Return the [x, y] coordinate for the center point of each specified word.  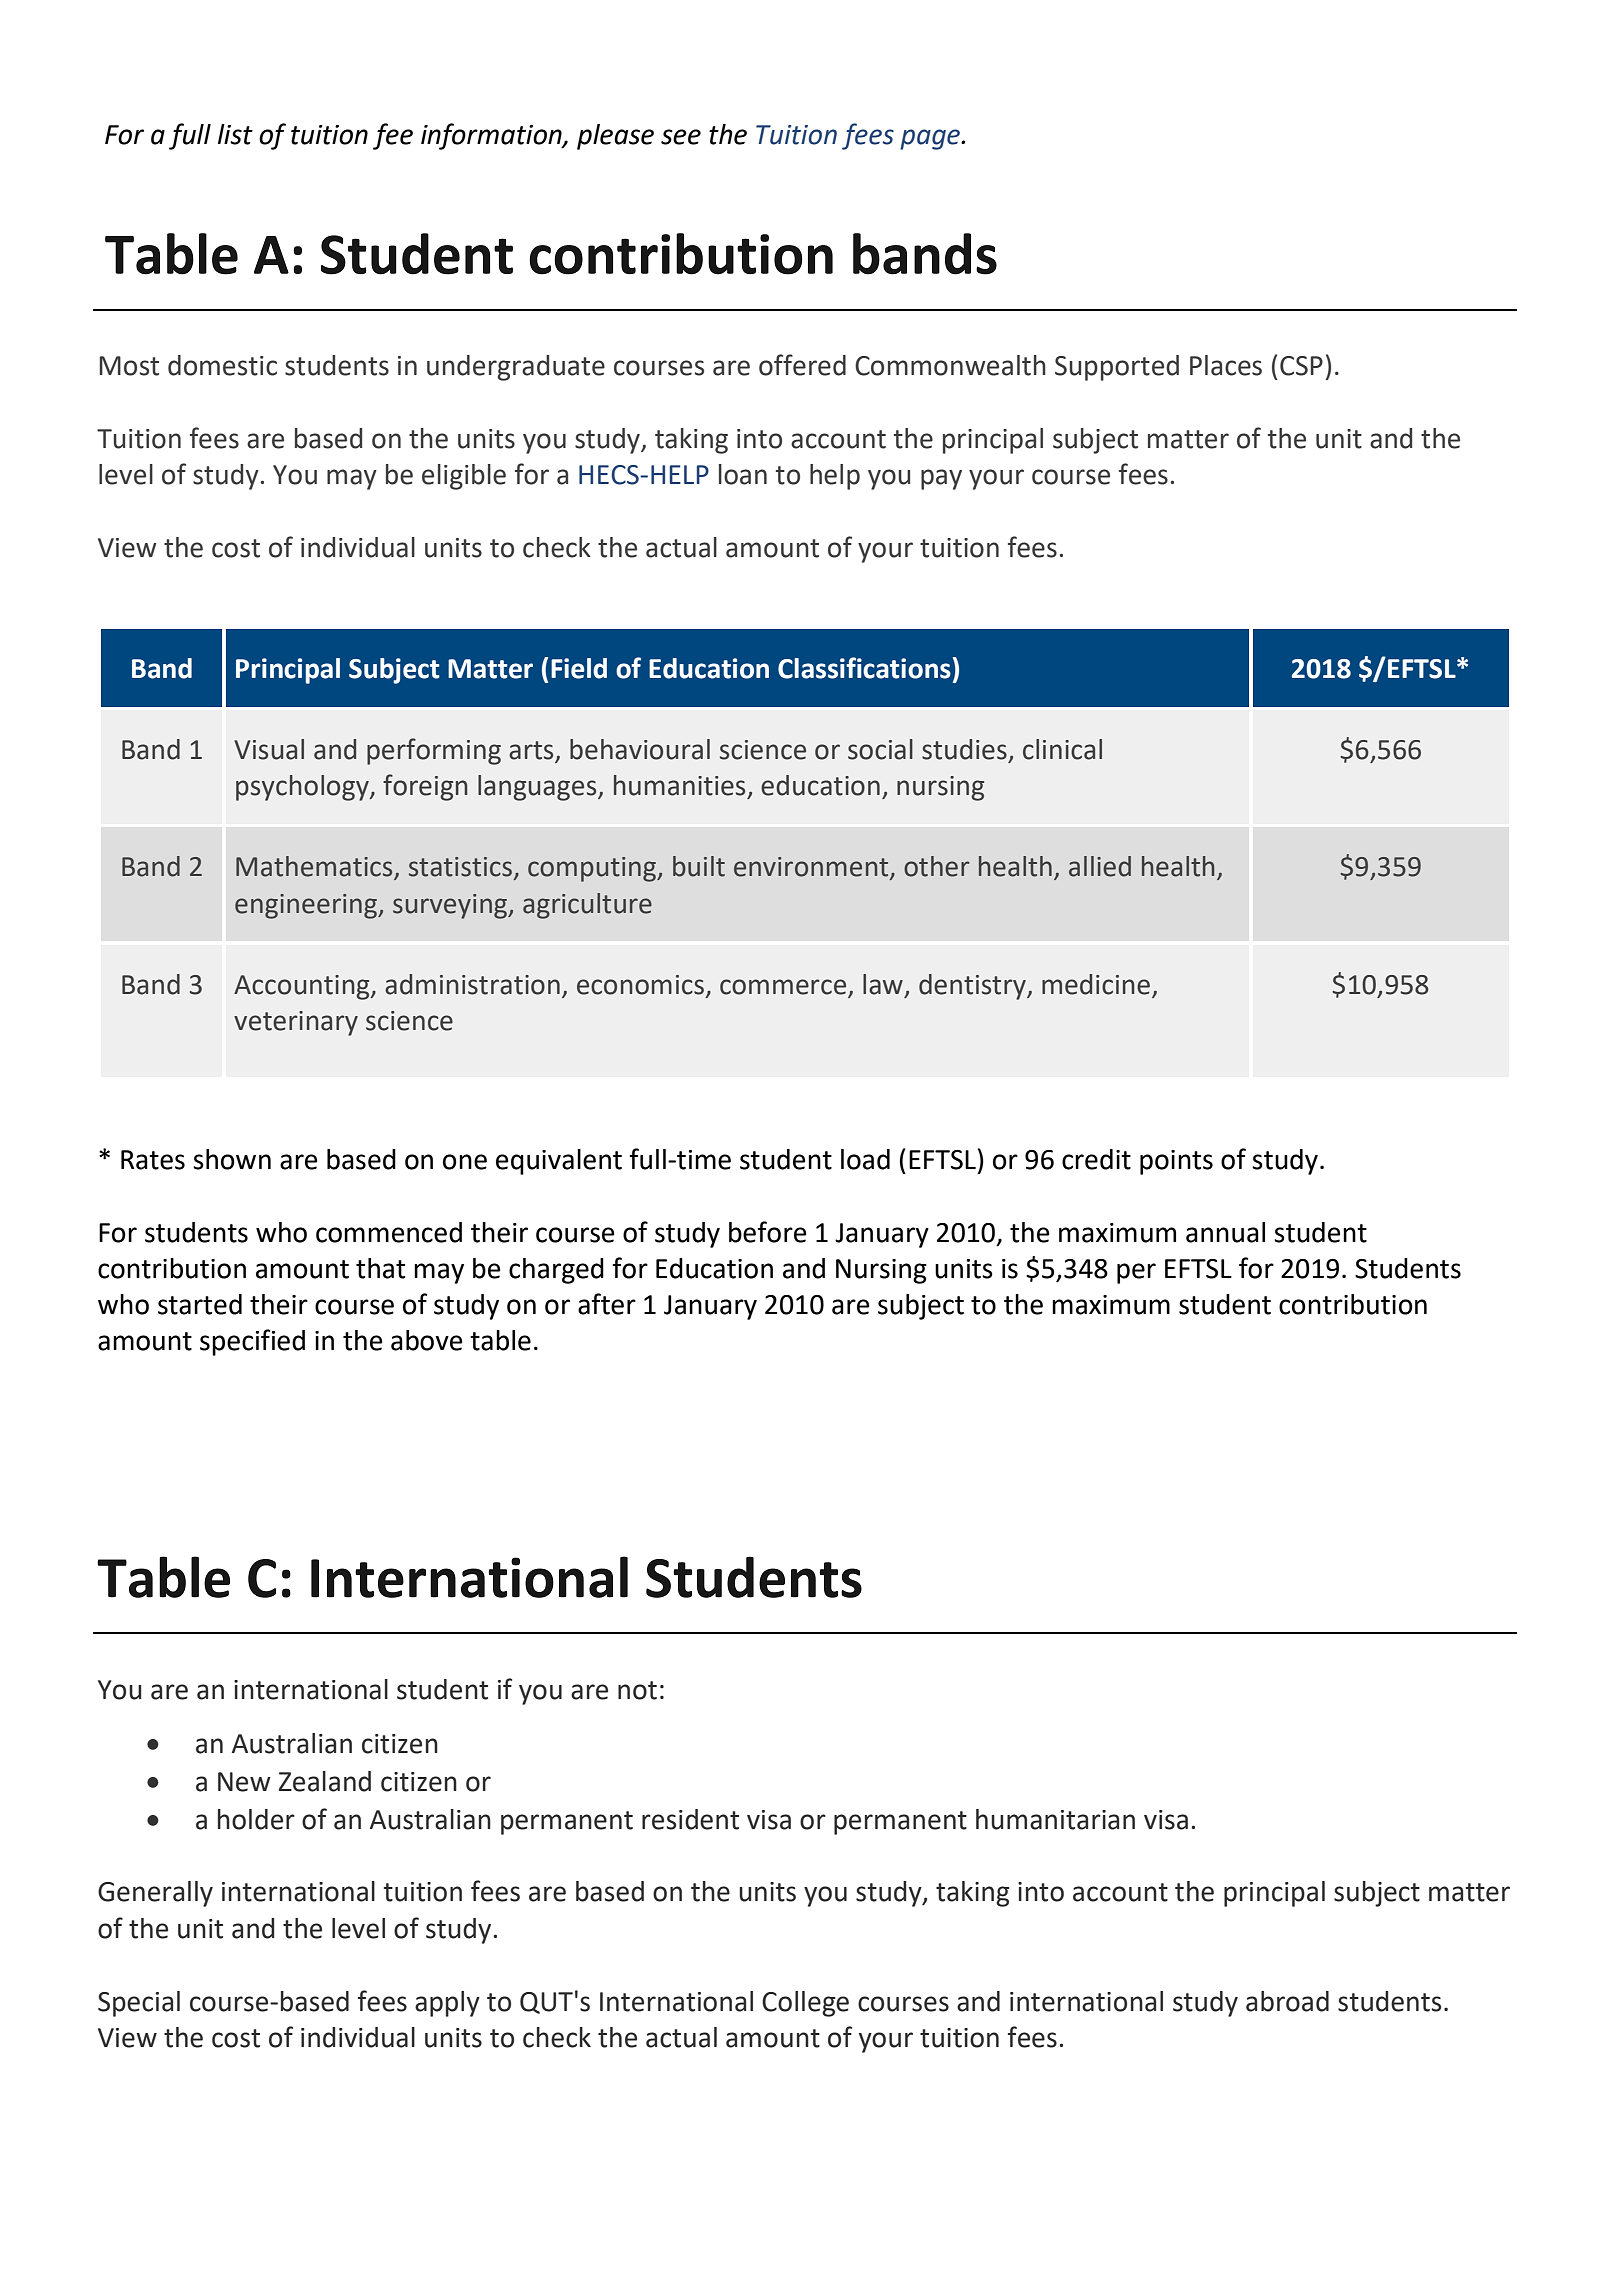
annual [1225, 1232]
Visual [269, 749]
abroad [1287, 2001]
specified [252, 1342]
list [235, 134]
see [681, 137]
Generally [155, 1894]
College [805, 2004]
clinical [1062, 749]
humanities [679, 785]
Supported [1117, 368]
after [607, 1304]
